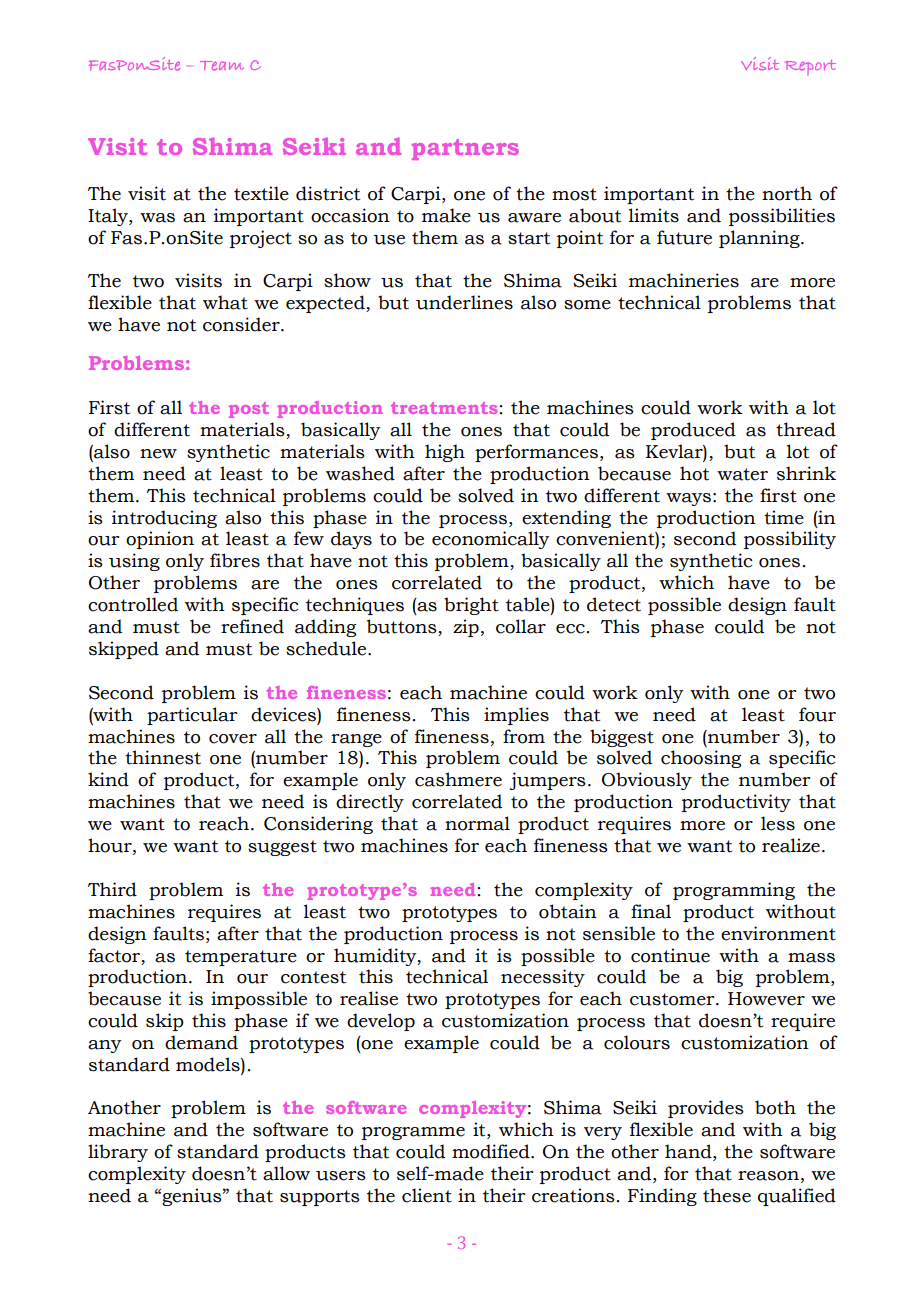 The image size is (924, 1308). Describe the element at coordinates (810, 68) in the screenshot. I see `Report` at that location.
